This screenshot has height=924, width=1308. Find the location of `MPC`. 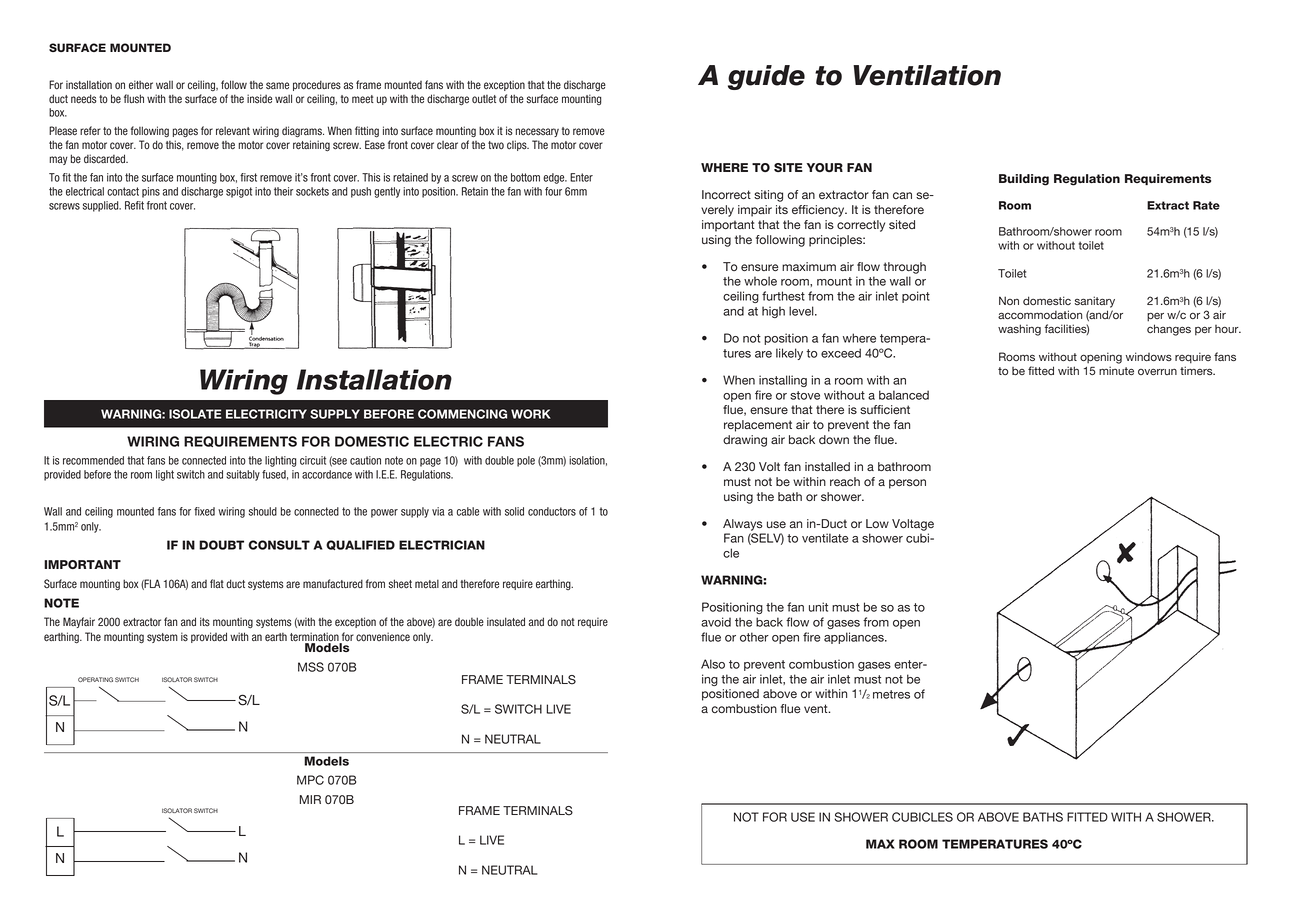

MPC is located at coordinates (310, 780).
